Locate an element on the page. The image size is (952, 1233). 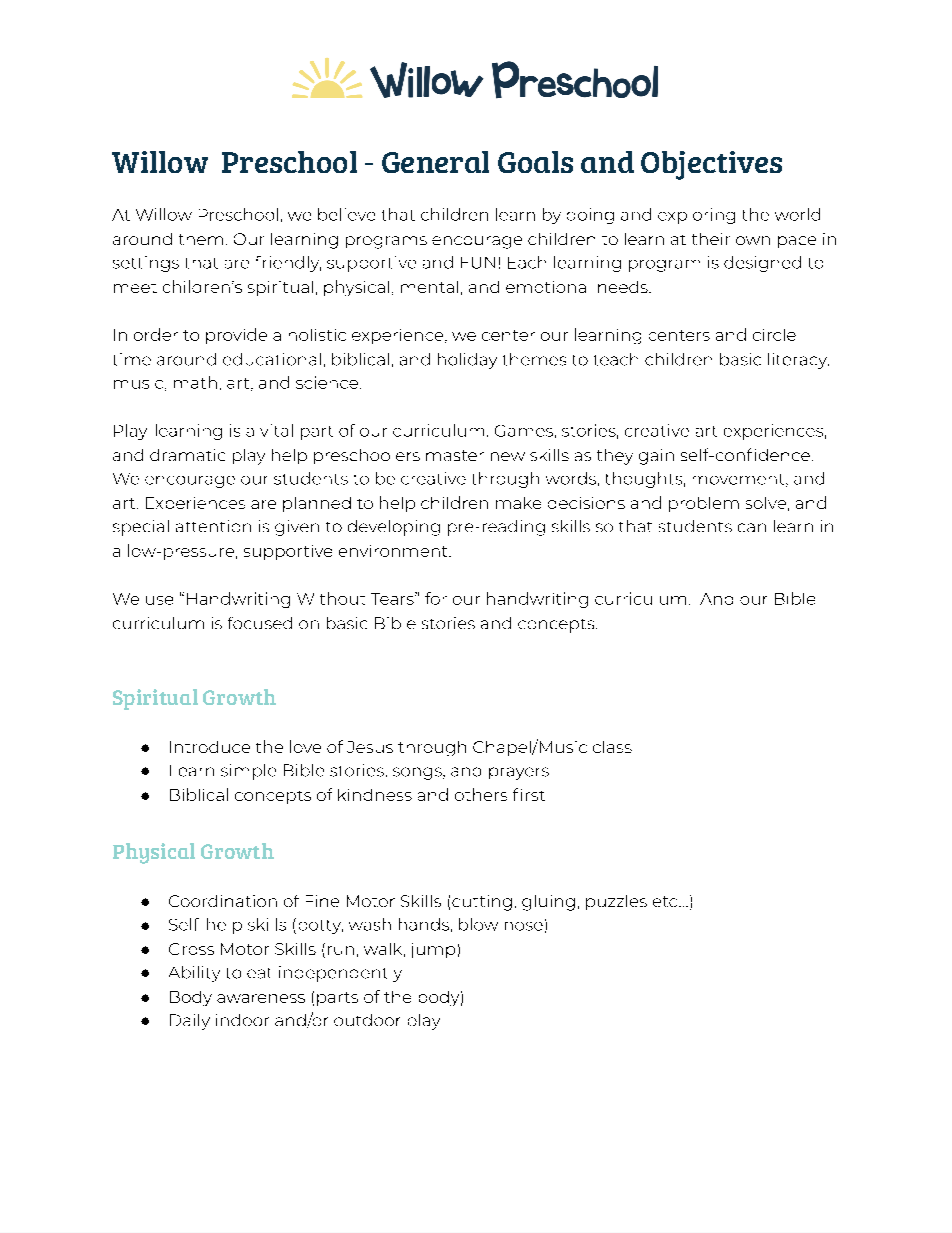
Ability is located at coordinates (194, 974).
